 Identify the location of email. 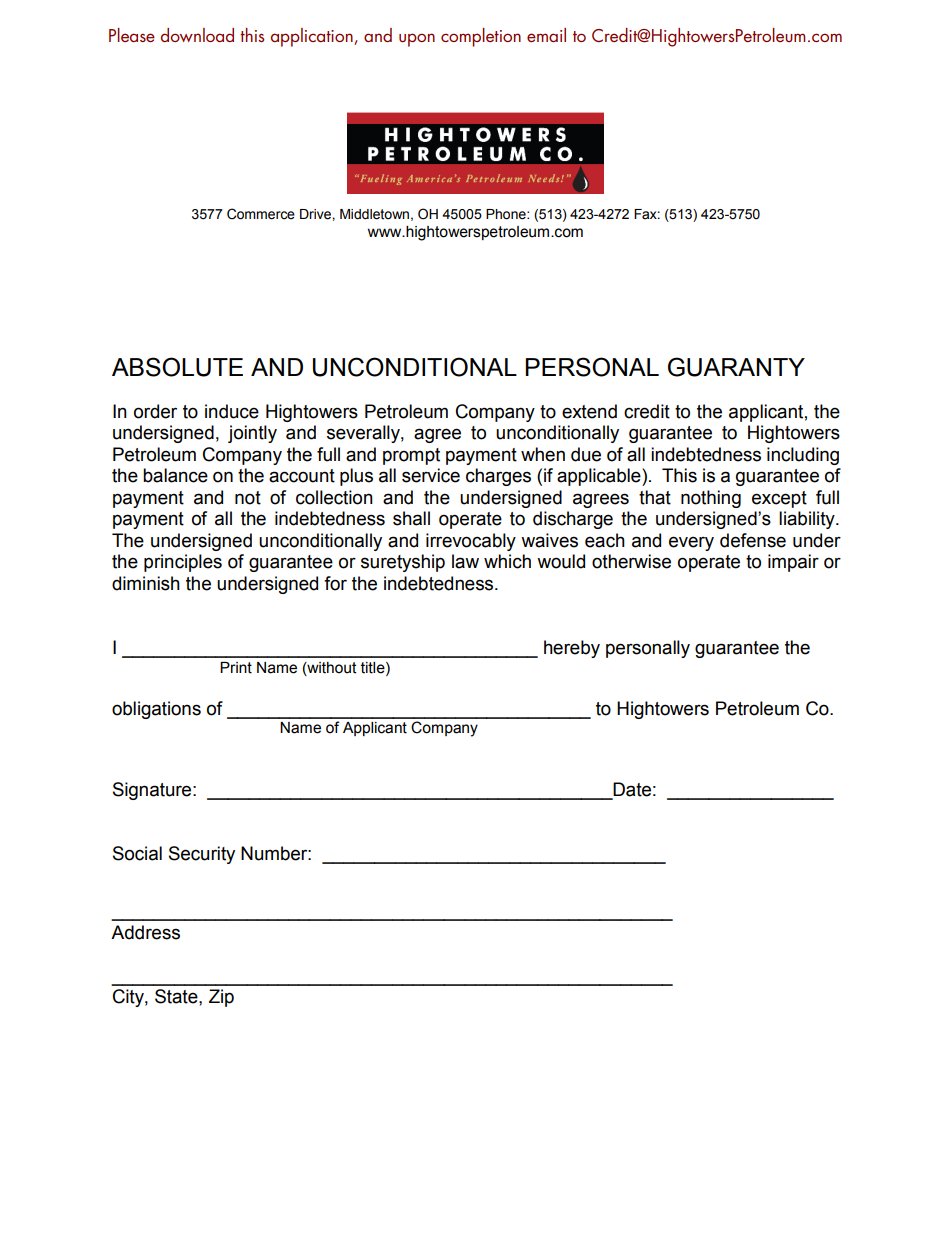
(546, 35).
